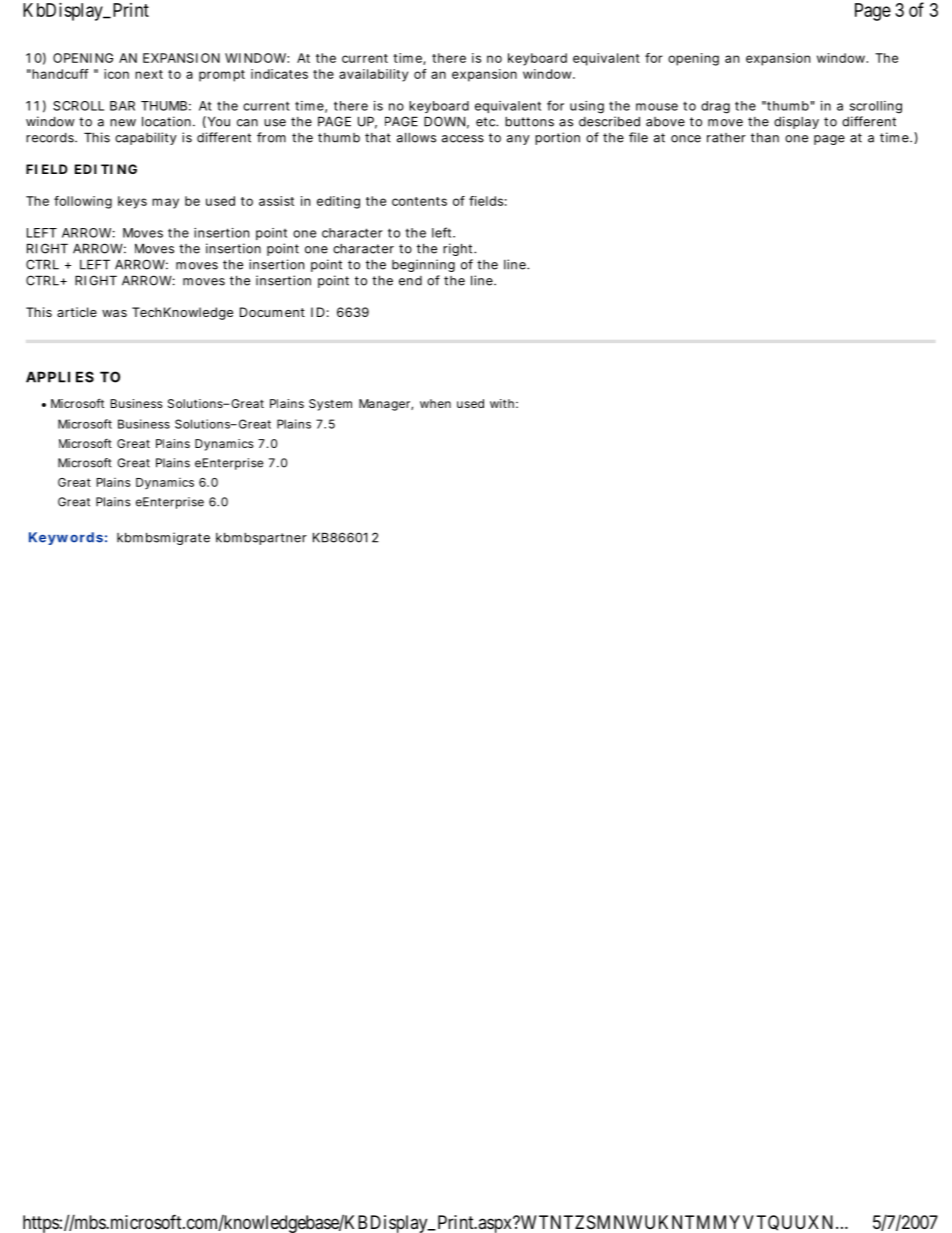  What do you see at coordinates (149, 74) in the screenshot?
I see `next` at bounding box center [149, 74].
